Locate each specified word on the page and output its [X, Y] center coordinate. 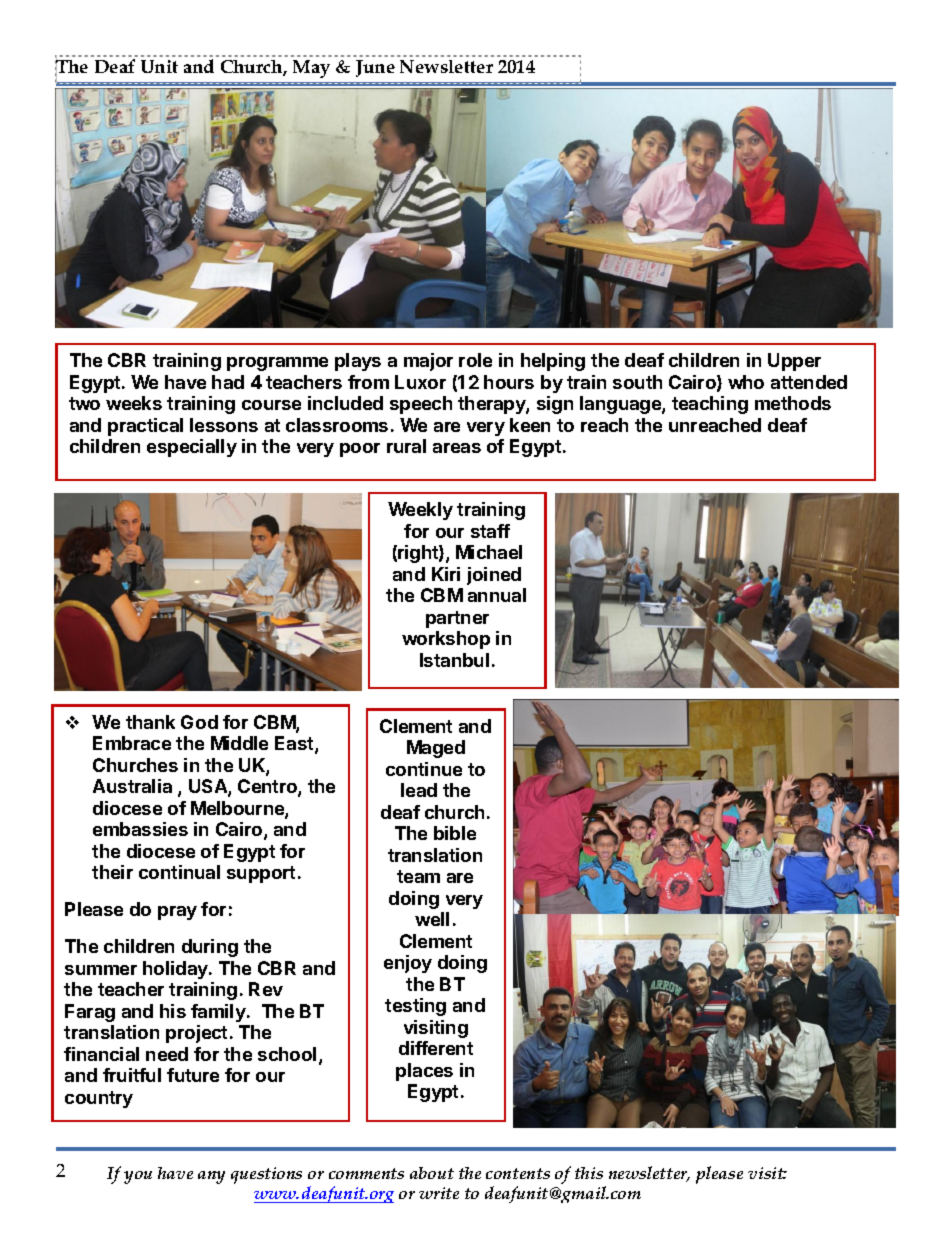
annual [497, 595]
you [138, 1177]
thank [150, 722]
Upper [794, 362]
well [432, 919]
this [589, 1173]
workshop [446, 640]
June [375, 68]
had [228, 382]
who [746, 382]
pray [177, 913]
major [428, 362]
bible [455, 833]
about [432, 1173]
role [475, 360]
